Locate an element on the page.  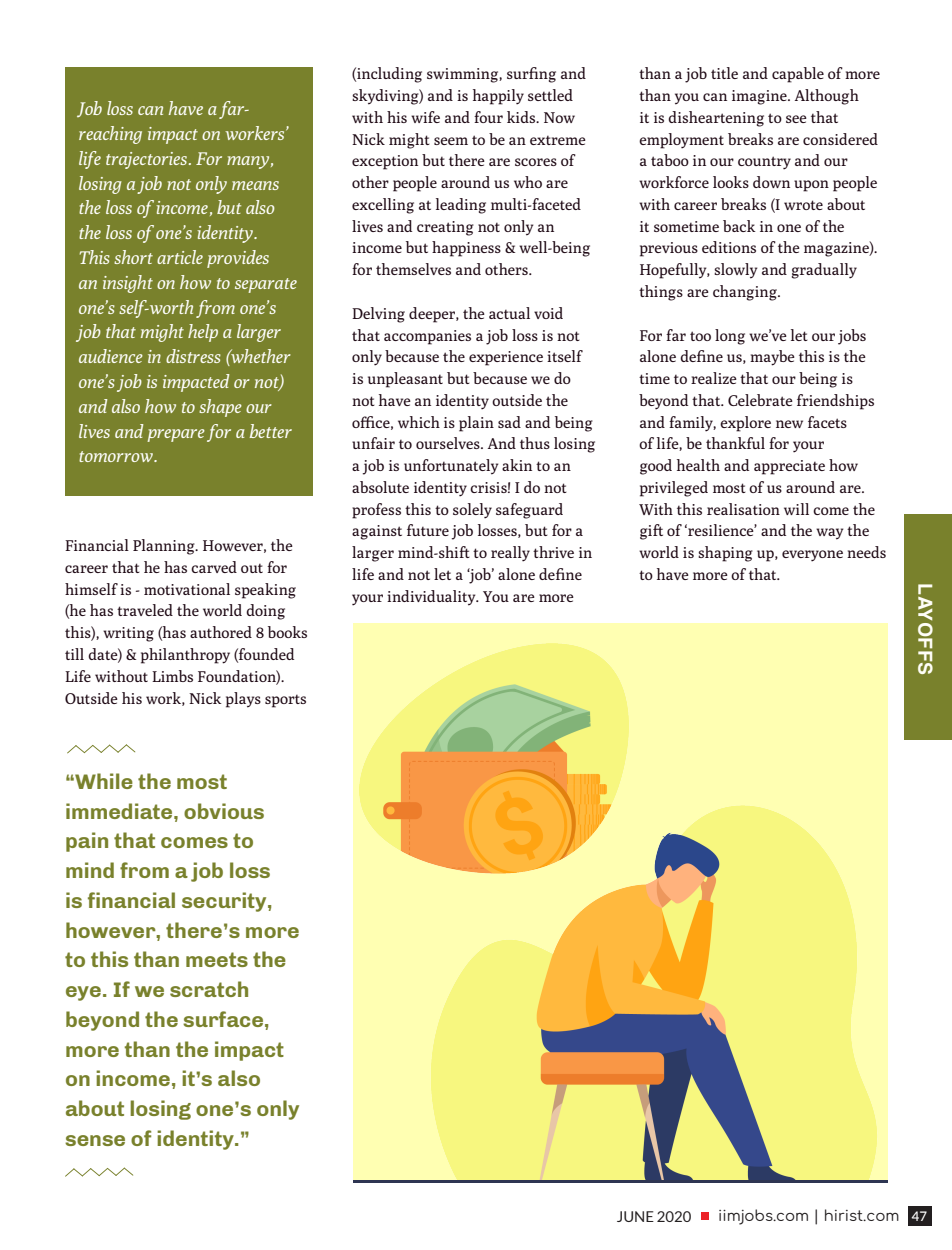
philanthropy is located at coordinates (185, 656).
